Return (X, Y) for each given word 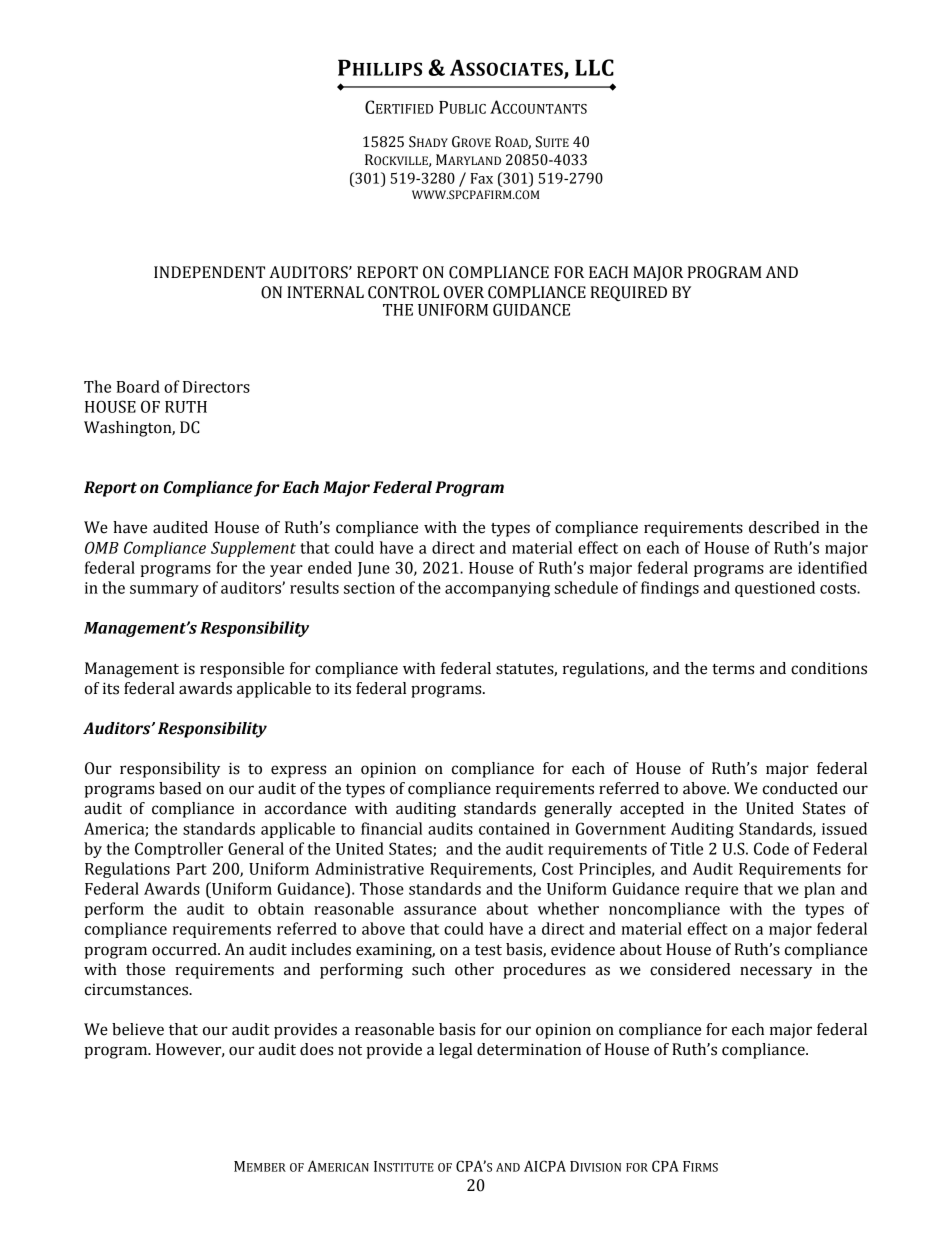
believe (138, 1029)
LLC (594, 67)
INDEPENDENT (209, 272)
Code (771, 848)
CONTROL (403, 292)
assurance (440, 910)
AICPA (545, 1166)
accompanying (497, 589)
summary (164, 591)
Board (138, 386)
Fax (481, 178)
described (784, 527)
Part (192, 869)
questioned (775, 589)
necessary (776, 972)
